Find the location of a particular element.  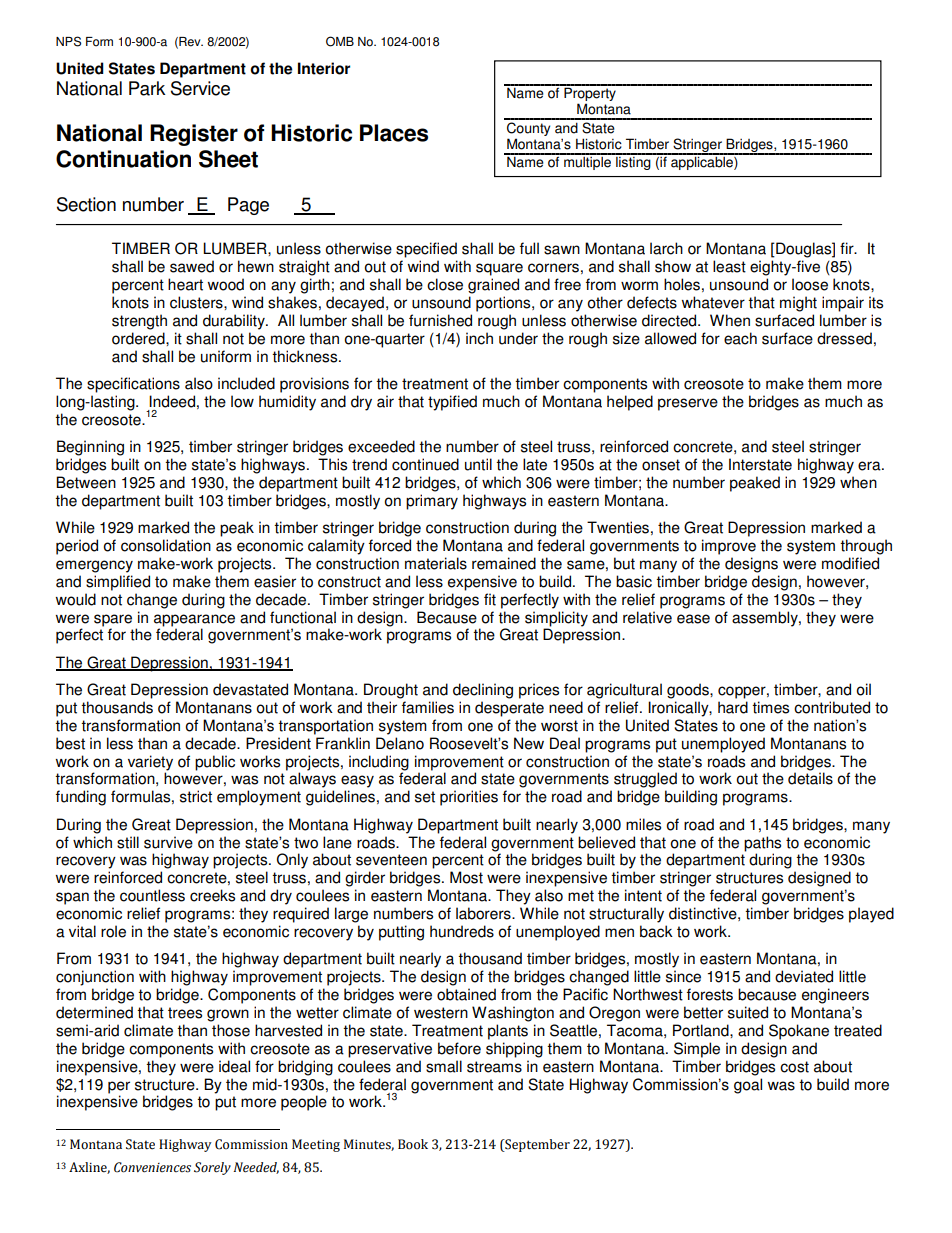

survive is located at coordinates (168, 842).
